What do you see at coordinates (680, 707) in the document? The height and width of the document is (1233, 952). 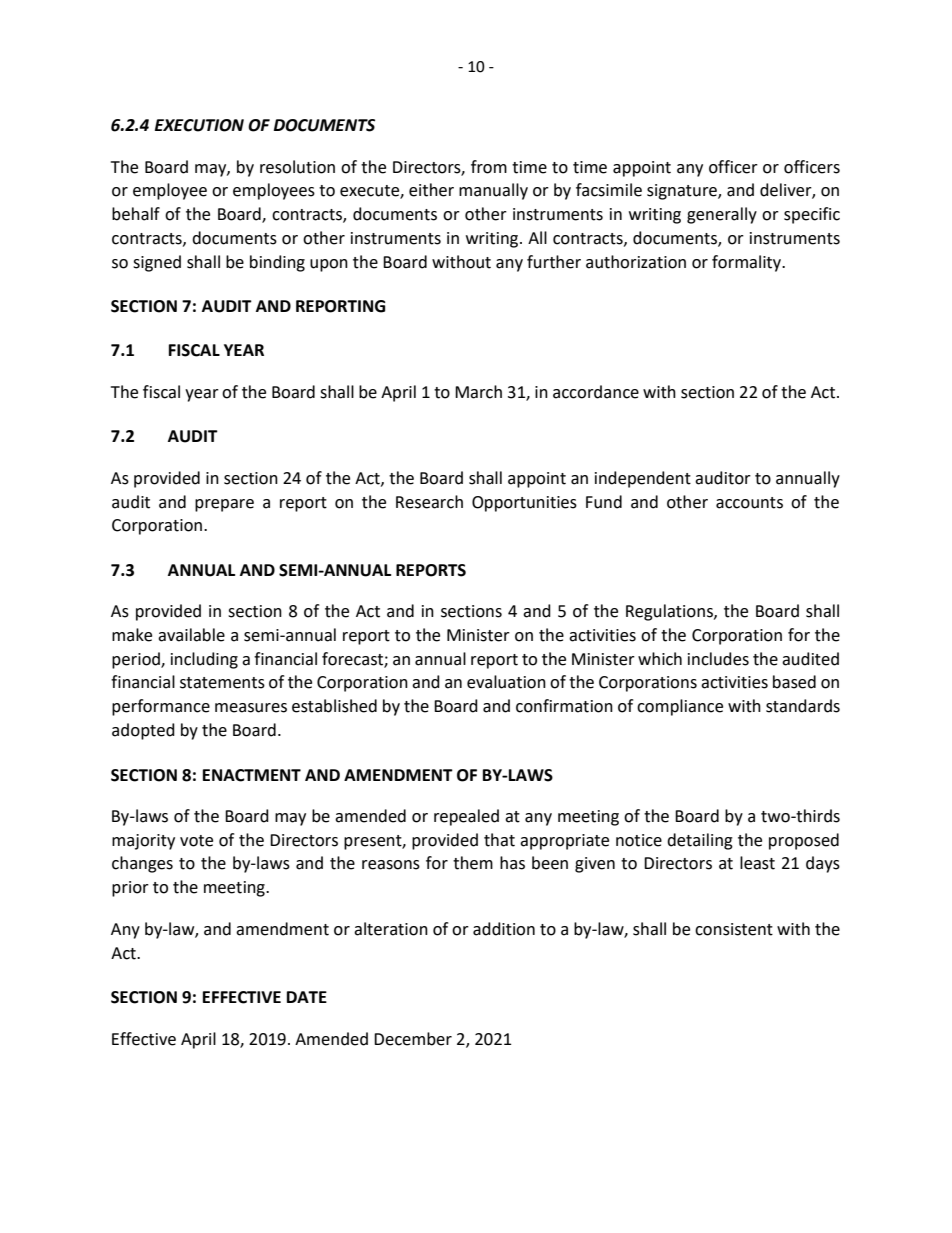 I see `compliance` at bounding box center [680, 707].
